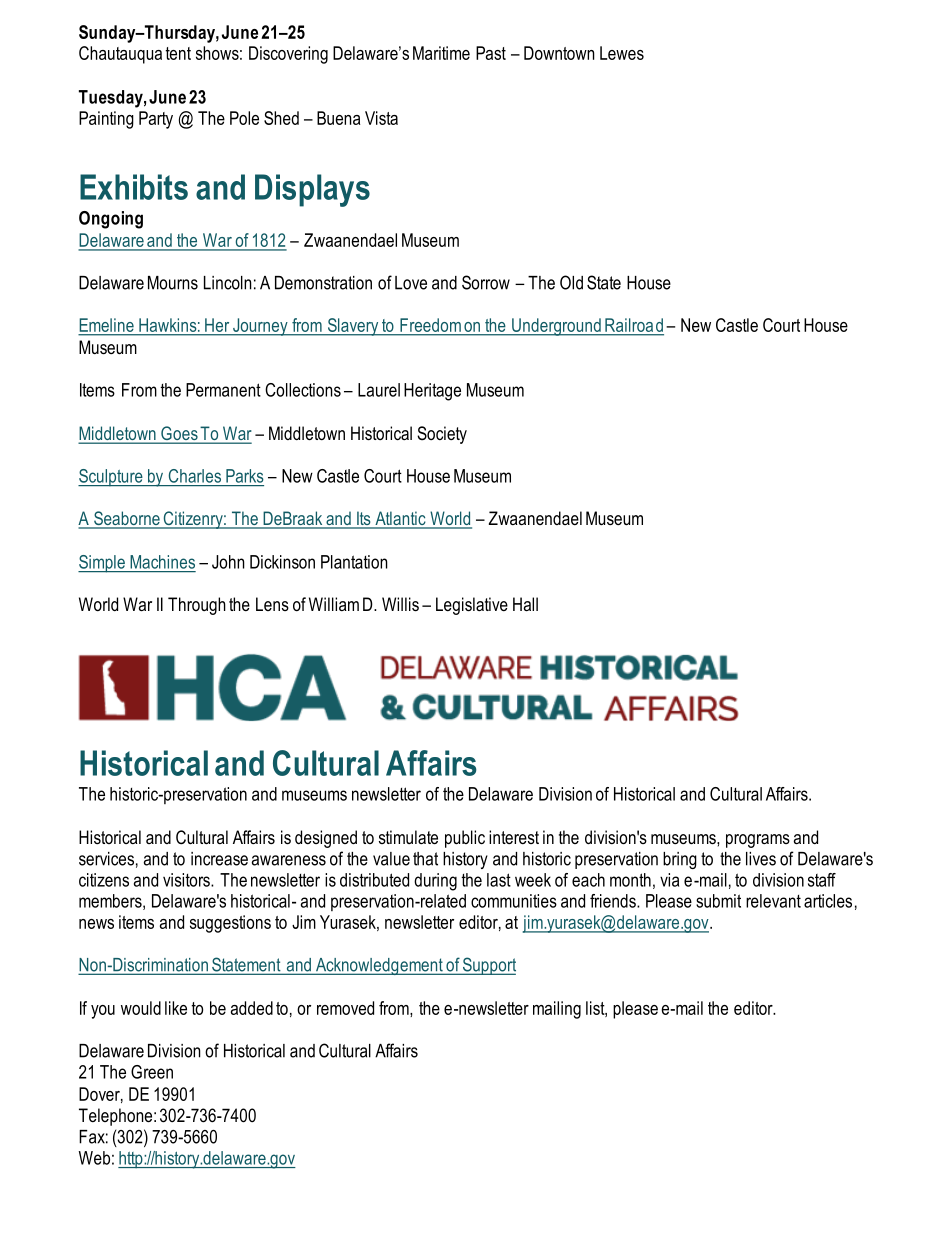 The image size is (952, 1233). I want to click on Legislative, so click(472, 606).
